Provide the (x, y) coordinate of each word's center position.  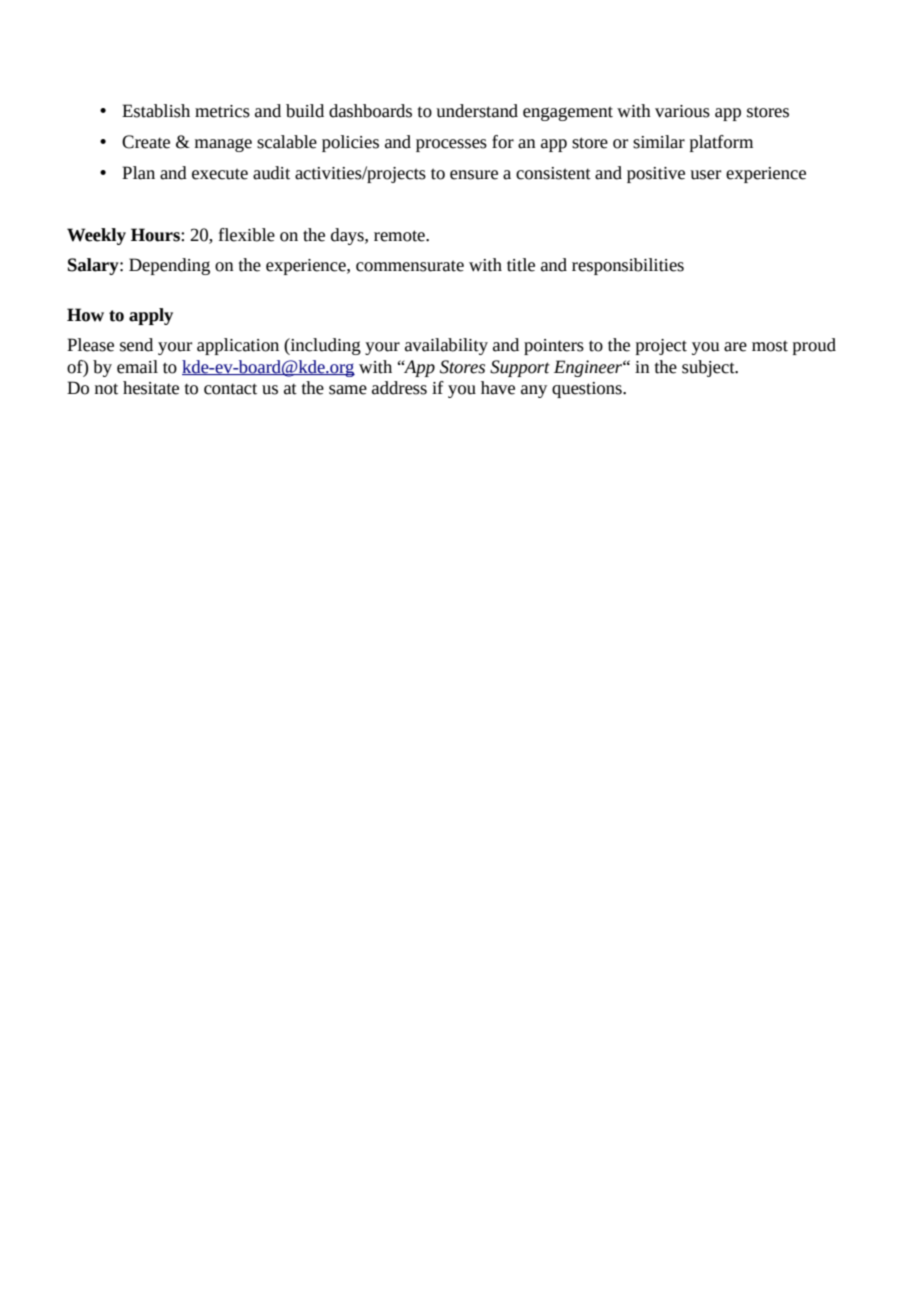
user (705, 175)
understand (477, 111)
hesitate (151, 388)
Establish (156, 111)
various (682, 111)
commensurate (410, 266)
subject (709, 368)
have (498, 388)
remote (400, 236)
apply (151, 316)
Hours (156, 235)
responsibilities (628, 266)
